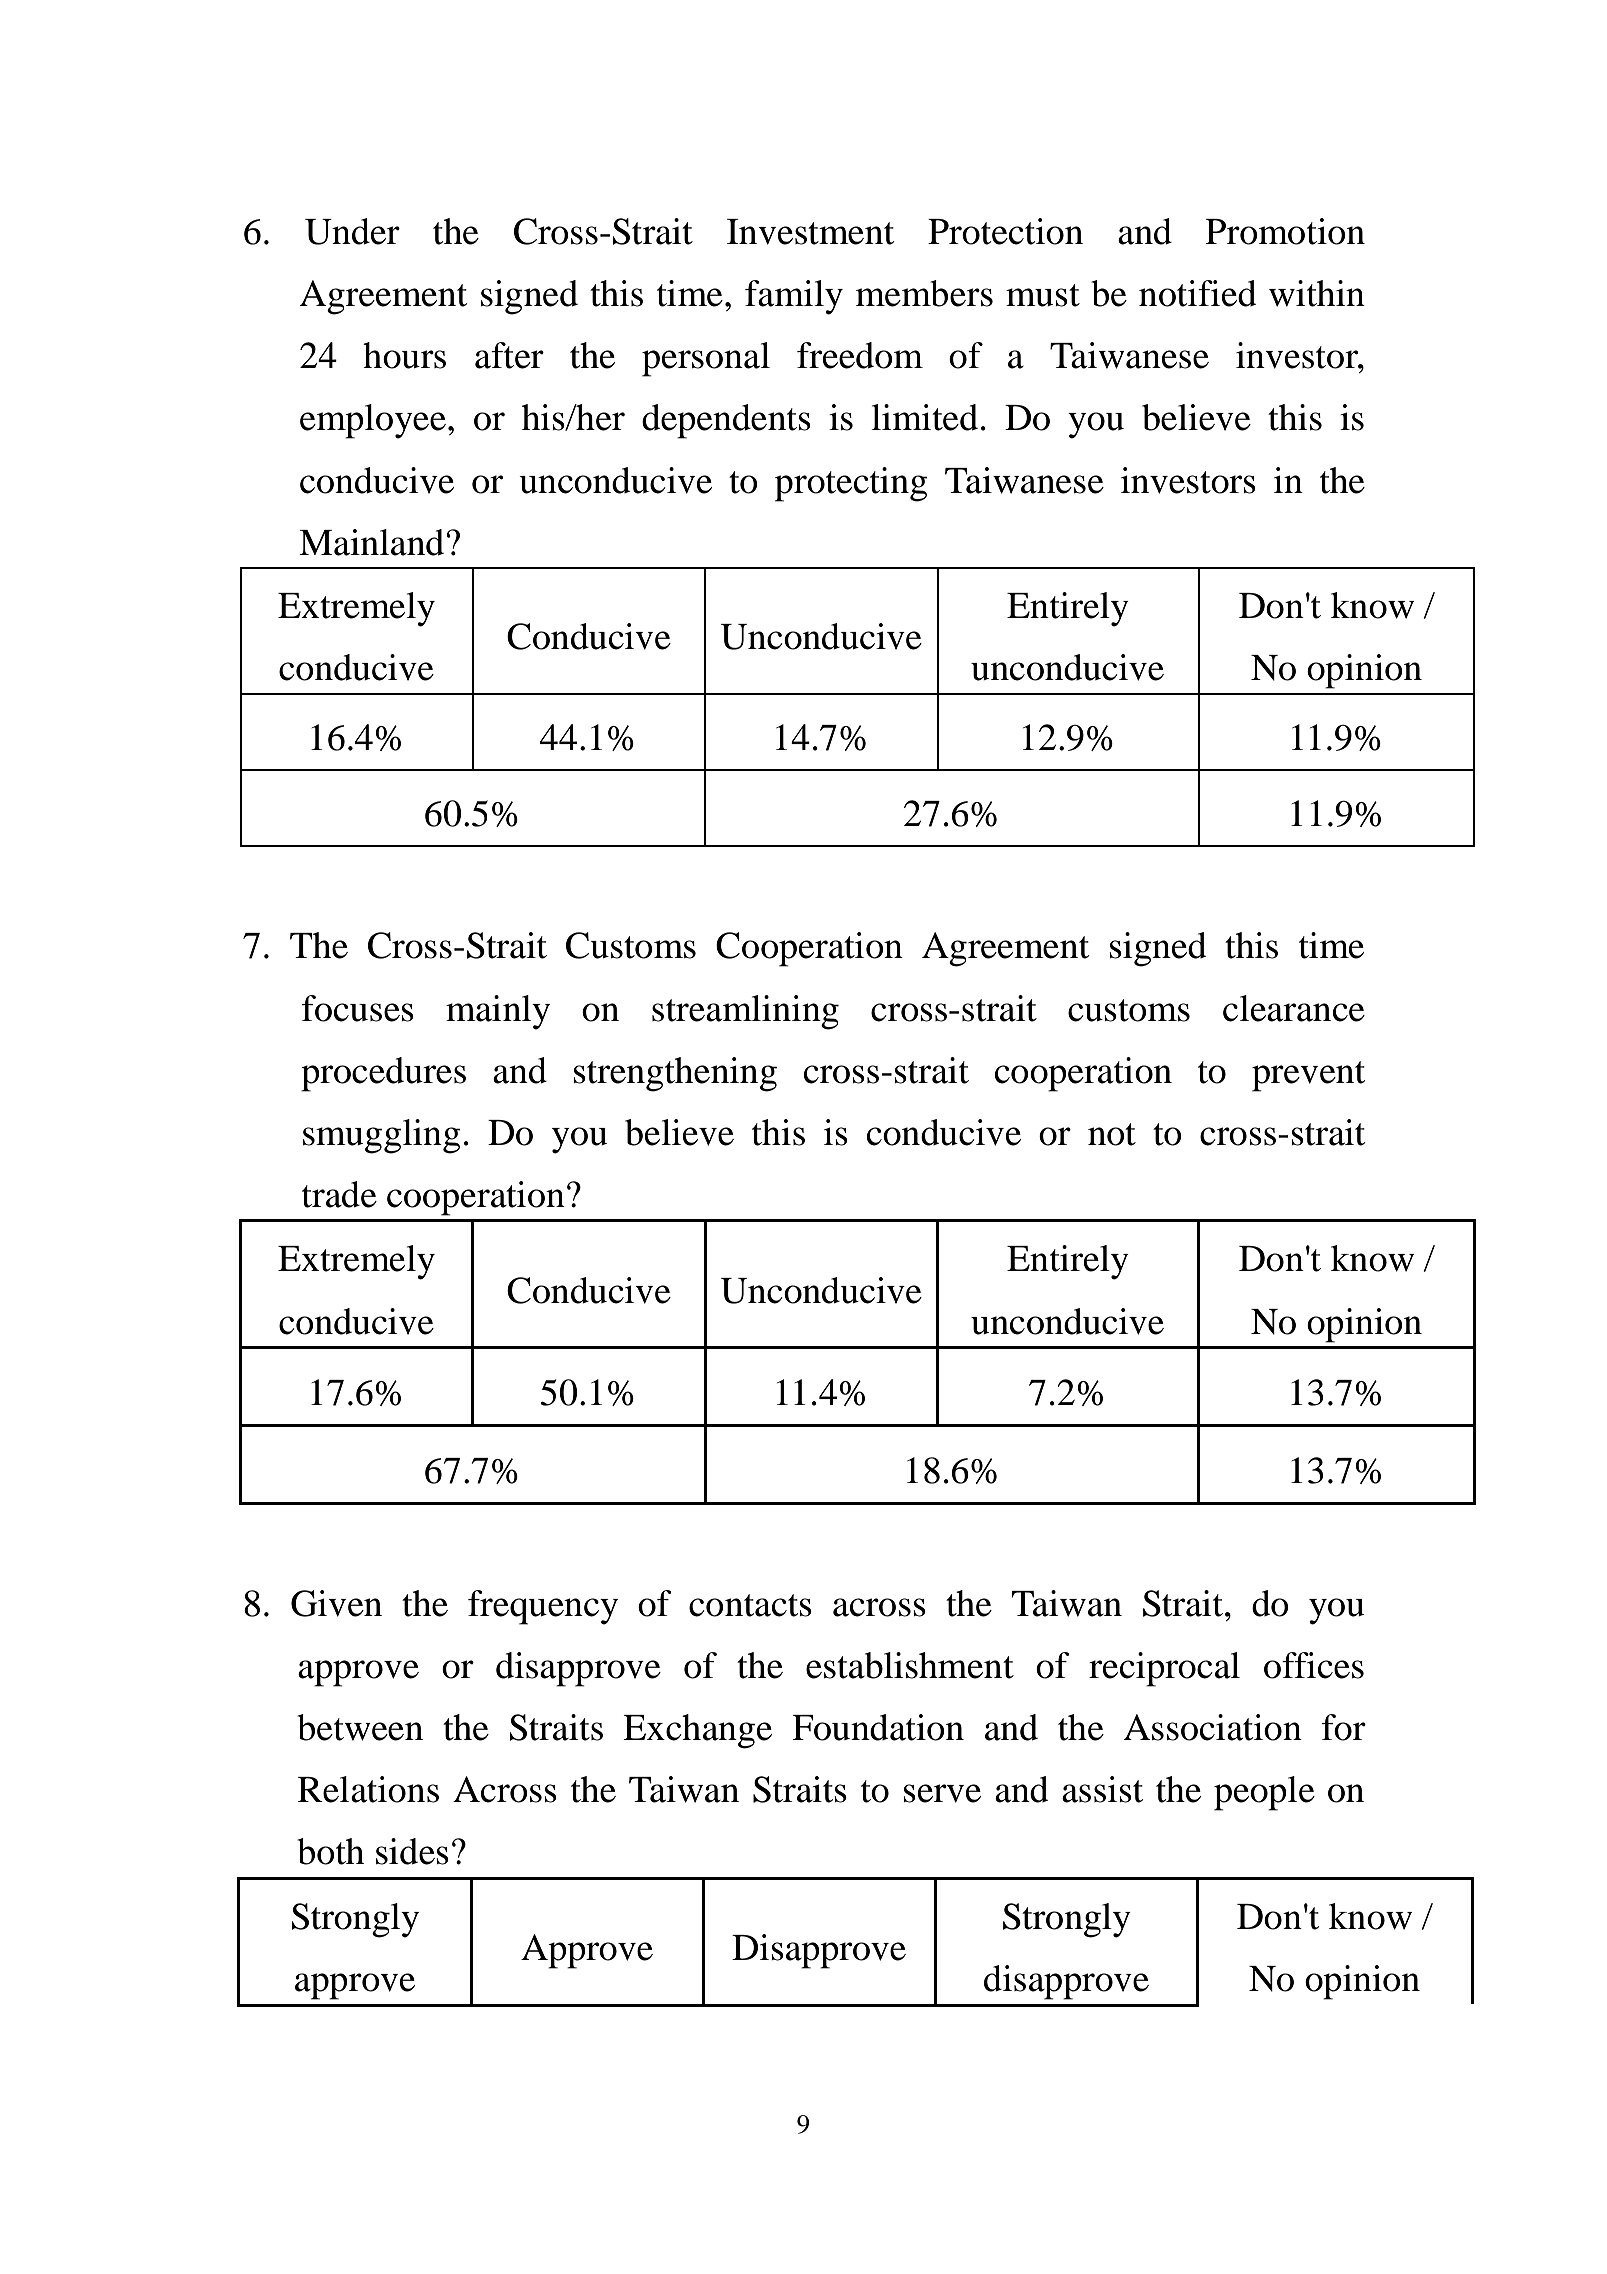 Image resolution: width=1607 pixels, height=2274 pixels. What do you see at coordinates (745, 1012) in the image?
I see `streamlining` at bounding box center [745, 1012].
